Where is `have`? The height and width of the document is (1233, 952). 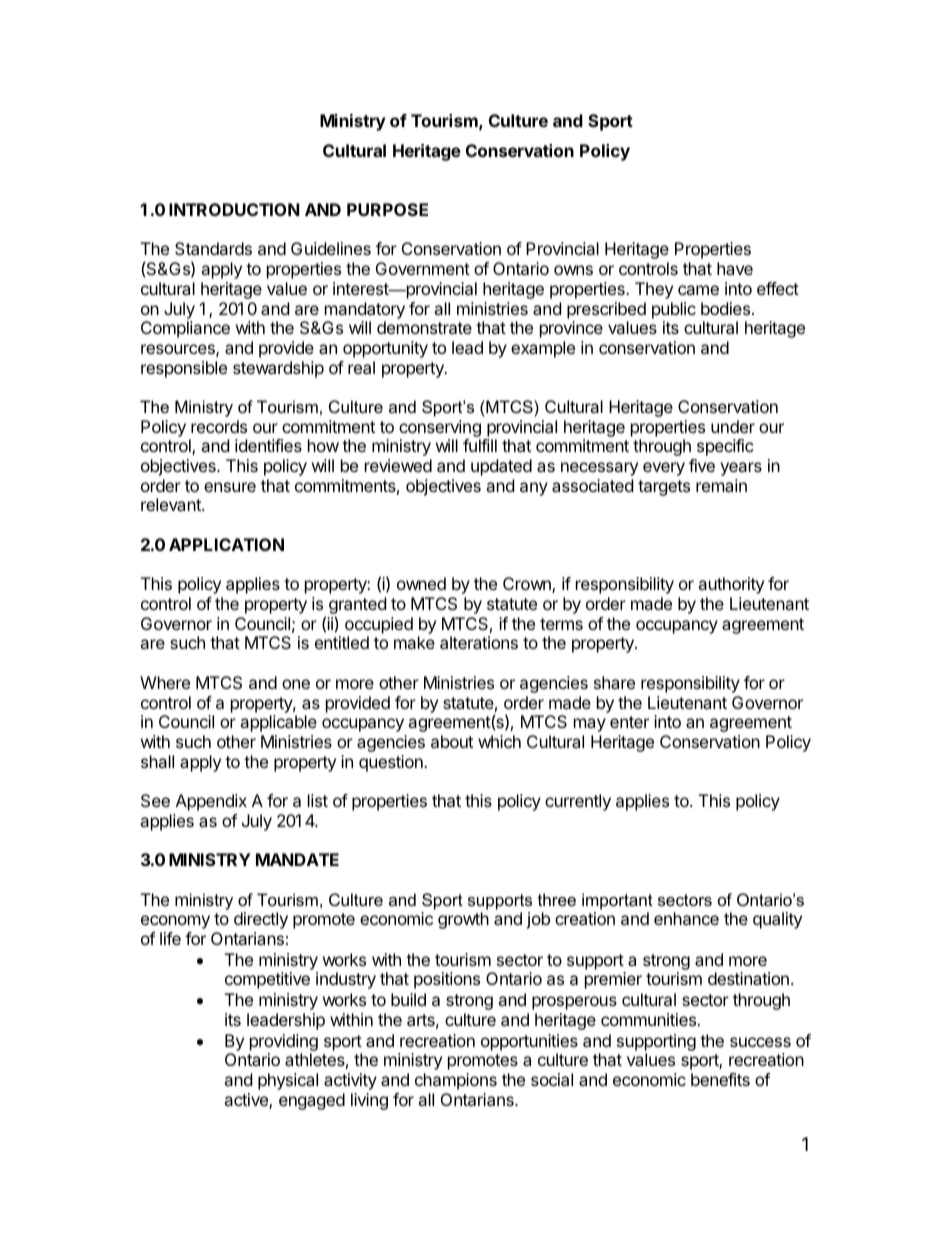 have is located at coordinates (735, 268).
